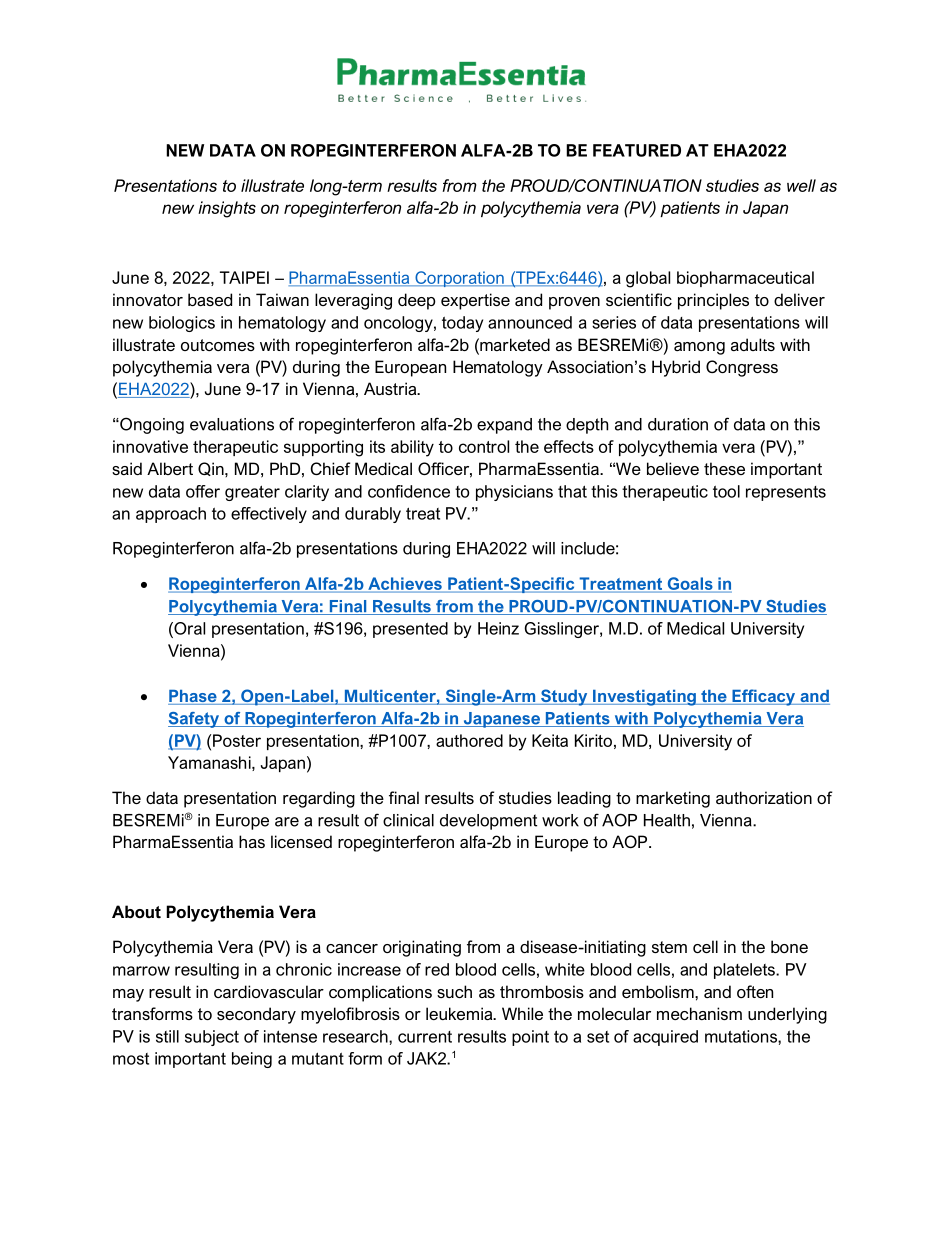 The image size is (952, 1233). What do you see at coordinates (287, 822) in the document?
I see `are` at bounding box center [287, 822].
